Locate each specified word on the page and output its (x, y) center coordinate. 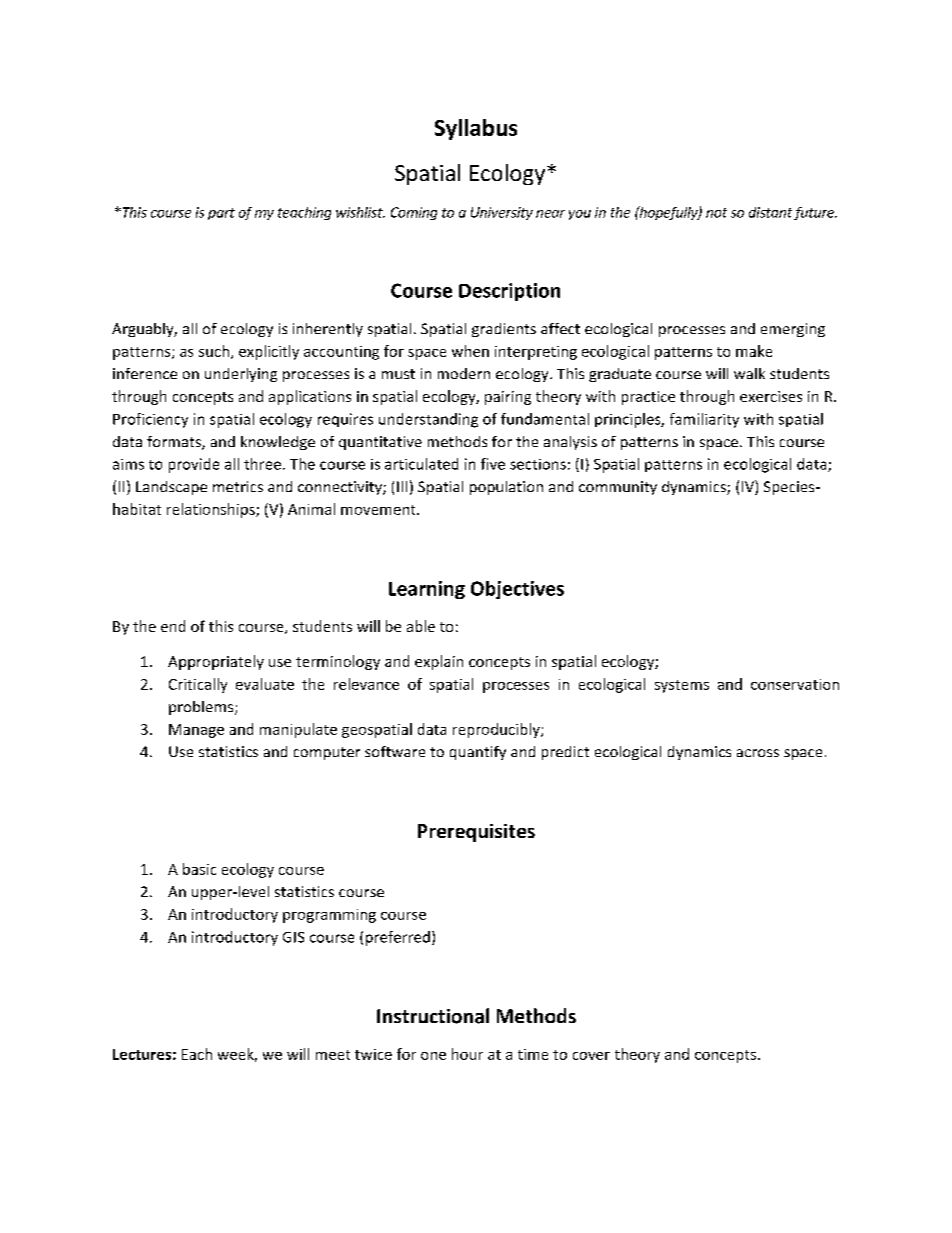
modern (464, 373)
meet (333, 1055)
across (758, 753)
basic (199, 869)
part (221, 214)
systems (682, 686)
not (716, 213)
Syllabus (476, 129)
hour (467, 1054)
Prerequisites (476, 833)
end (173, 626)
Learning (427, 590)
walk (749, 373)
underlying (241, 375)
